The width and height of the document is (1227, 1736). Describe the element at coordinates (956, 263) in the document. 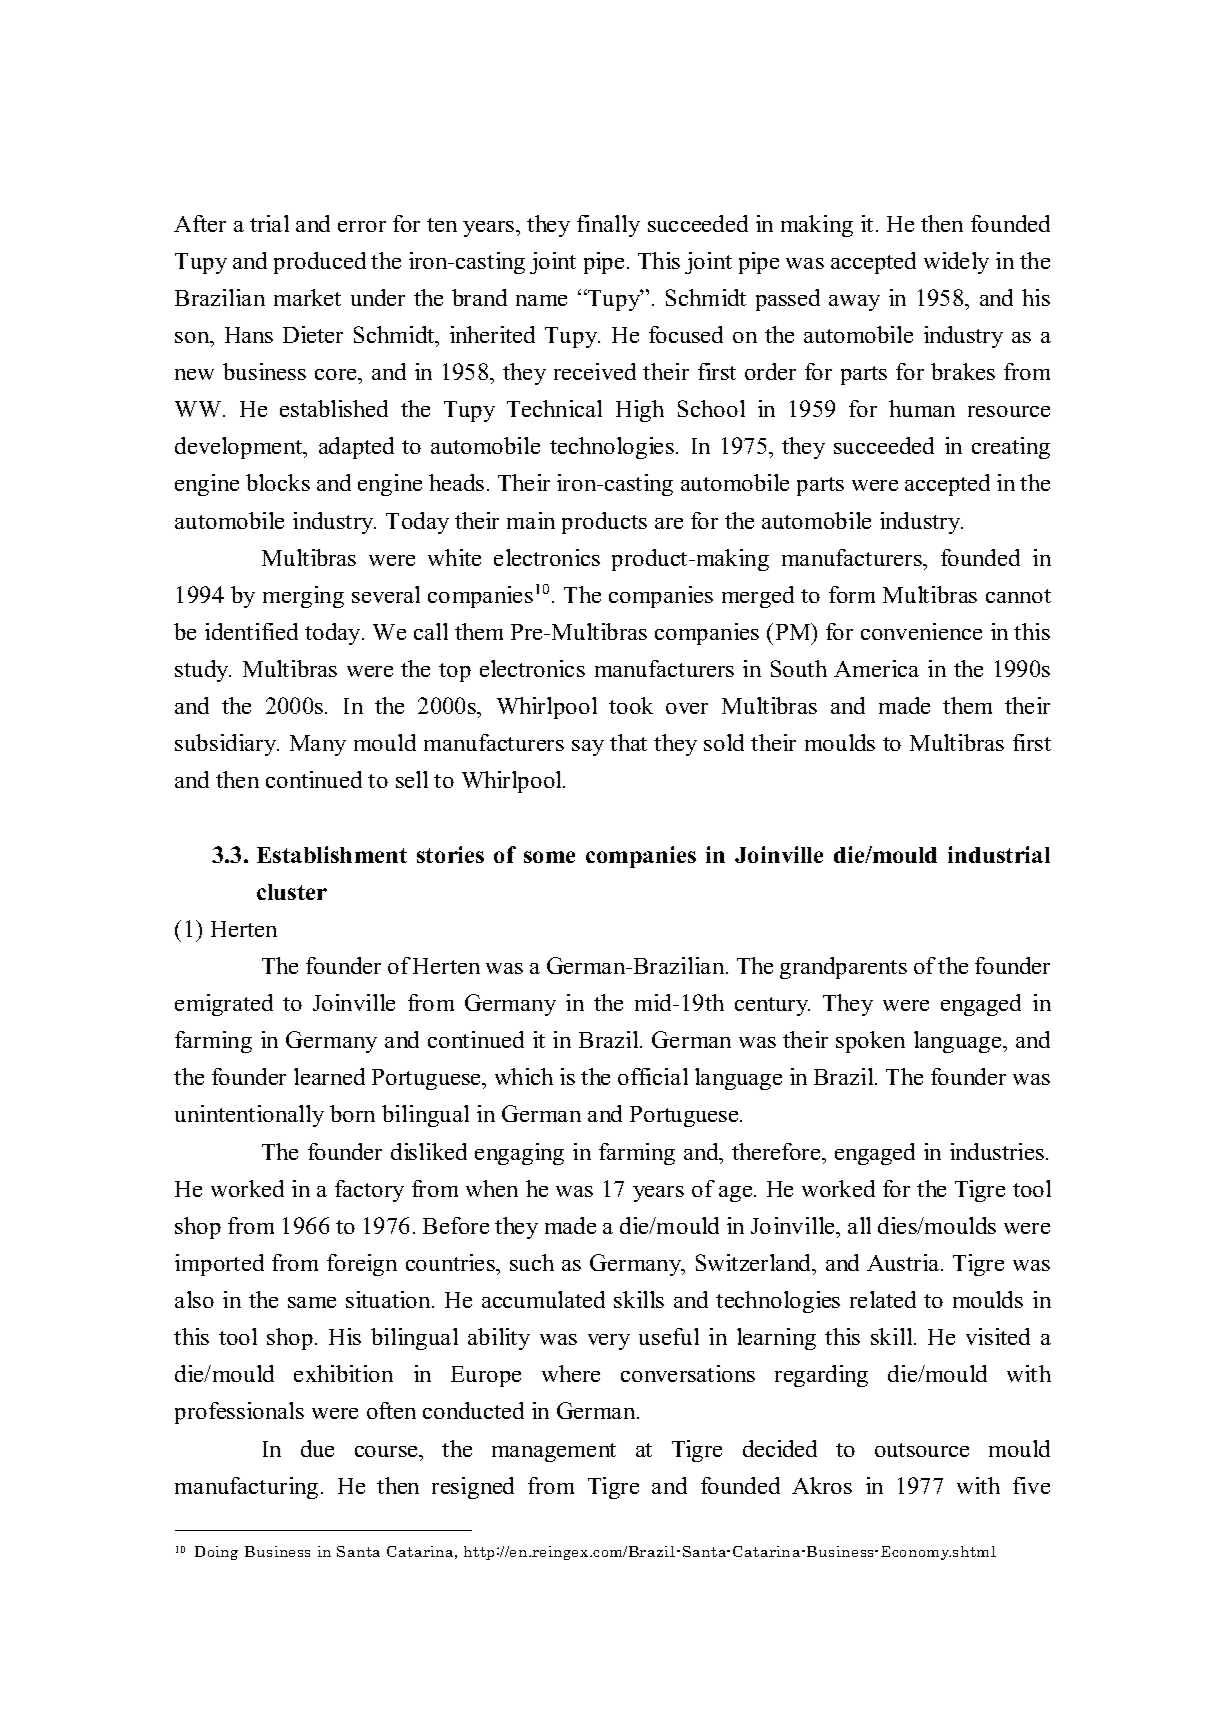

I see `widely` at that location.
